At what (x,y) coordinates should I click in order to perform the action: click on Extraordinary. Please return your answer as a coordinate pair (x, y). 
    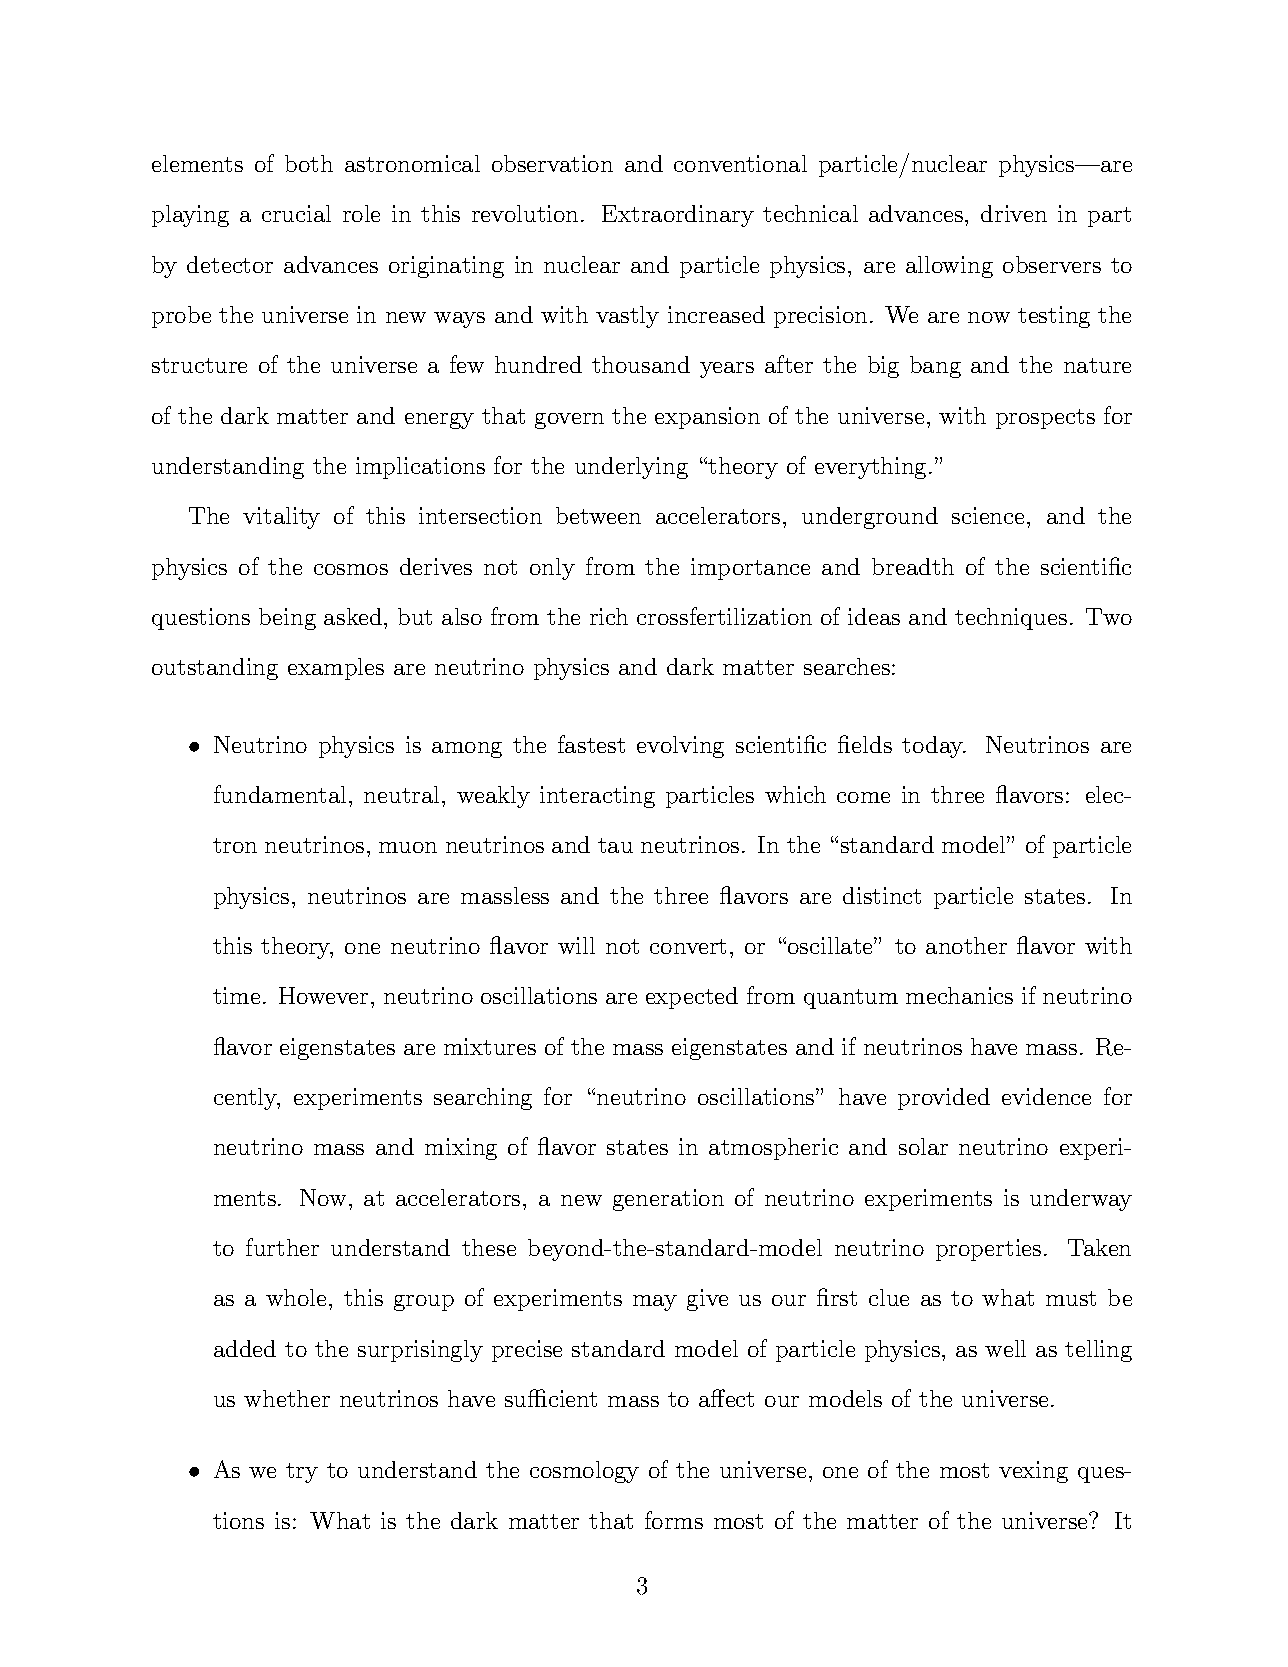
    Looking at the image, I should click on (678, 216).
